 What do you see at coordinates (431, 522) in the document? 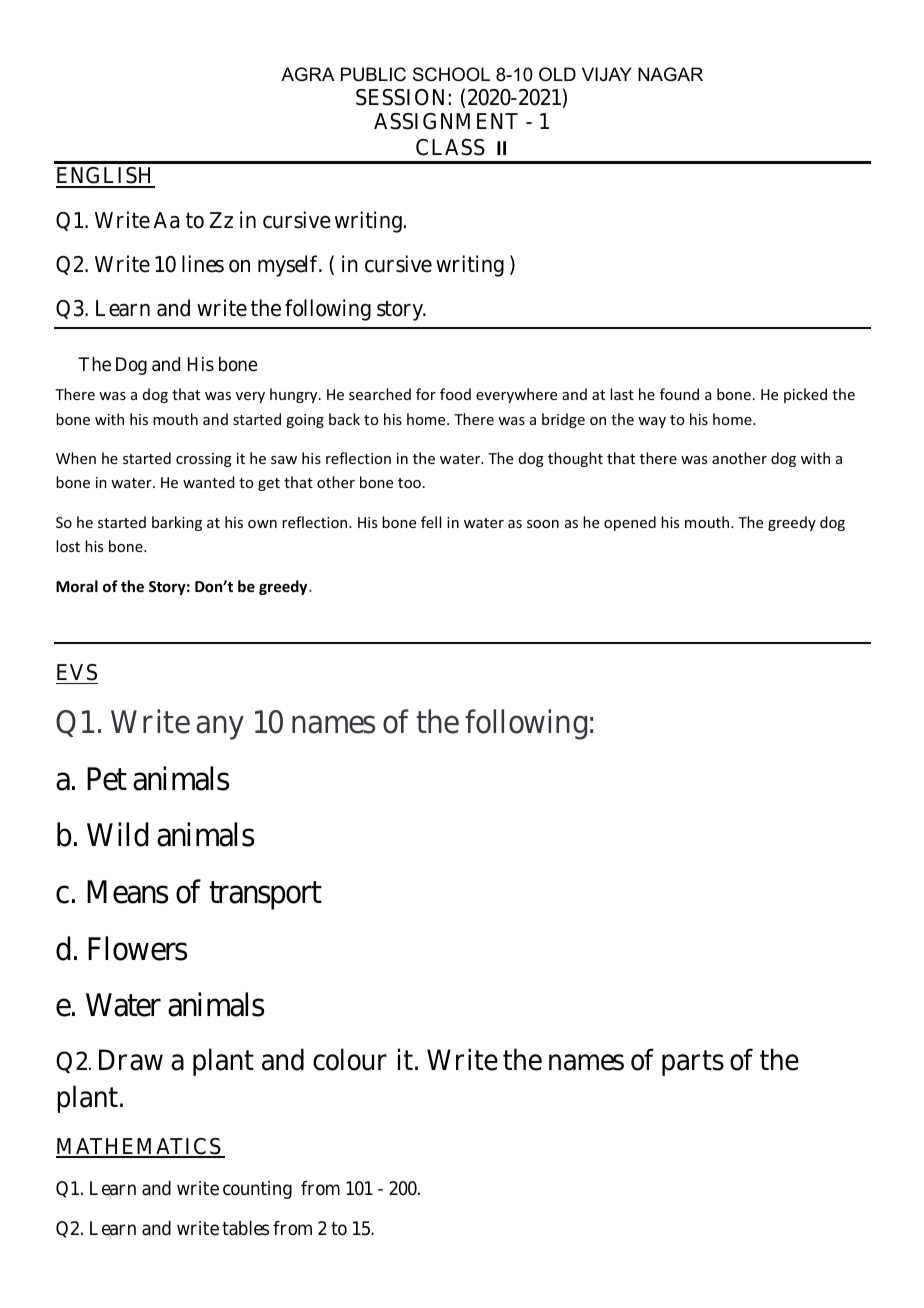
I see `fell` at bounding box center [431, 522].
